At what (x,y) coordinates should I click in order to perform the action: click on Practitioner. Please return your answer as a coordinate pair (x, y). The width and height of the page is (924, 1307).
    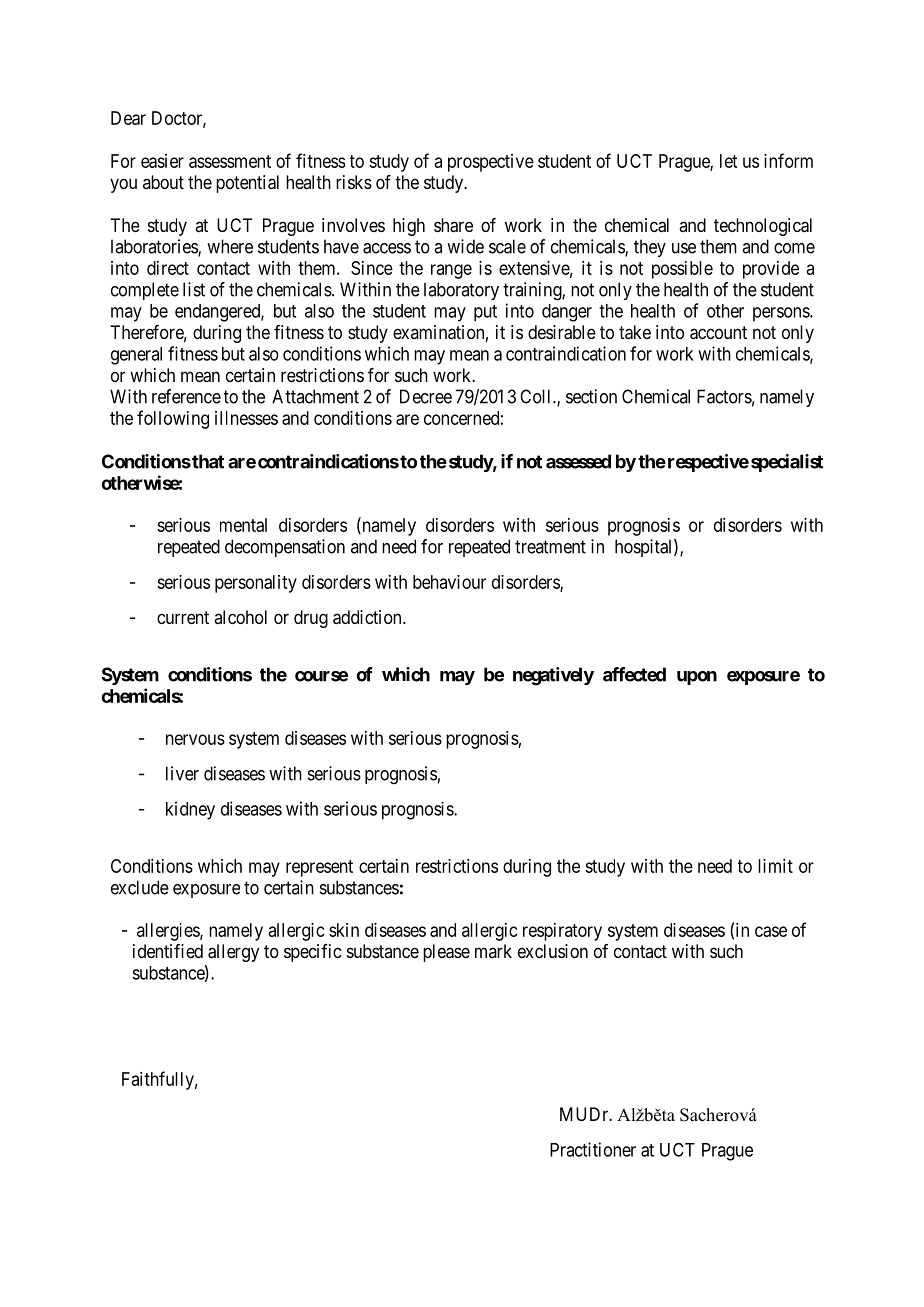
    Looking at the image, I should click on (593, 1149).
